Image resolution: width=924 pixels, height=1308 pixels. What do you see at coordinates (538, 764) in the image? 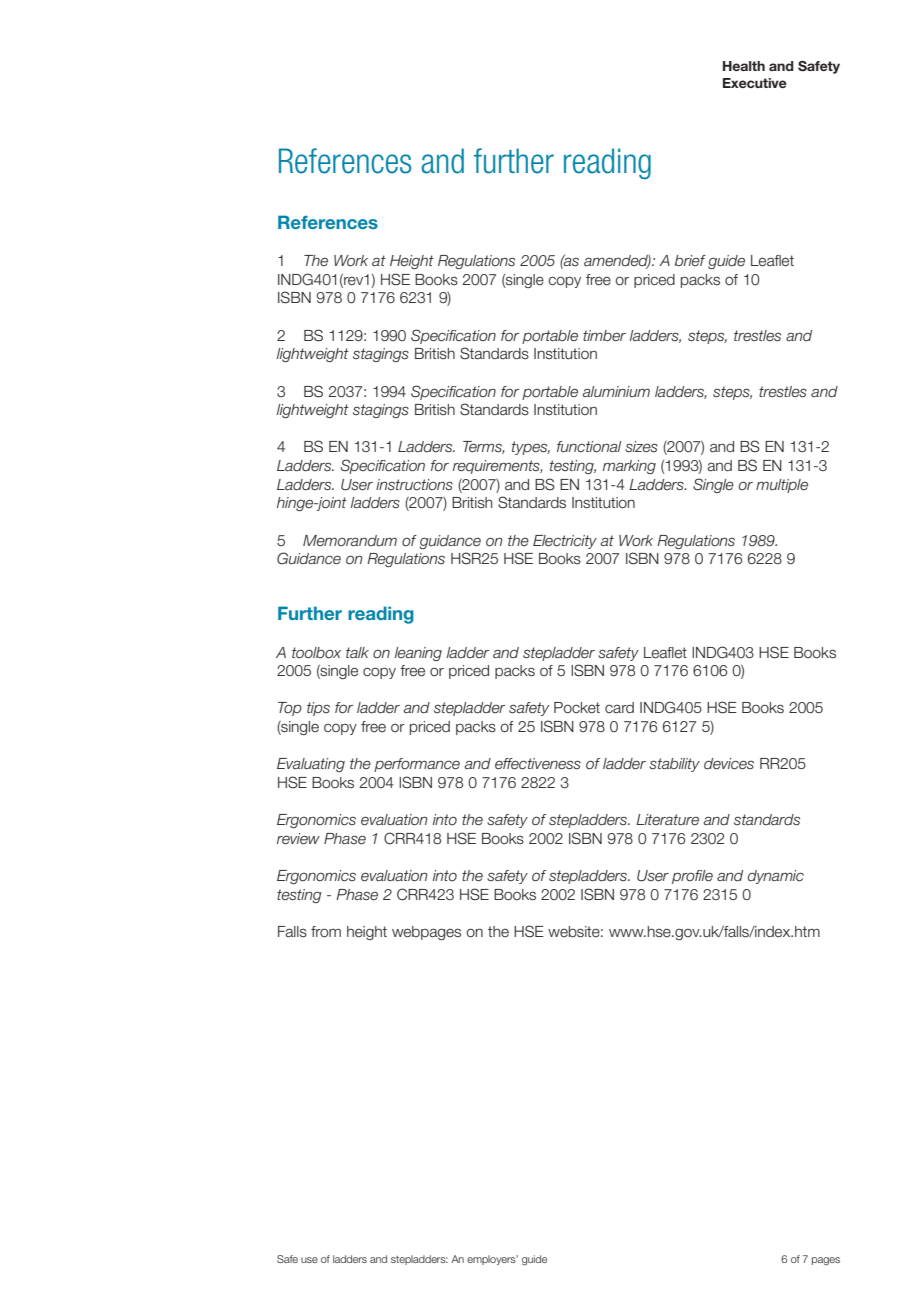
I see `effectiveness` at bounding box center [538, 764].
